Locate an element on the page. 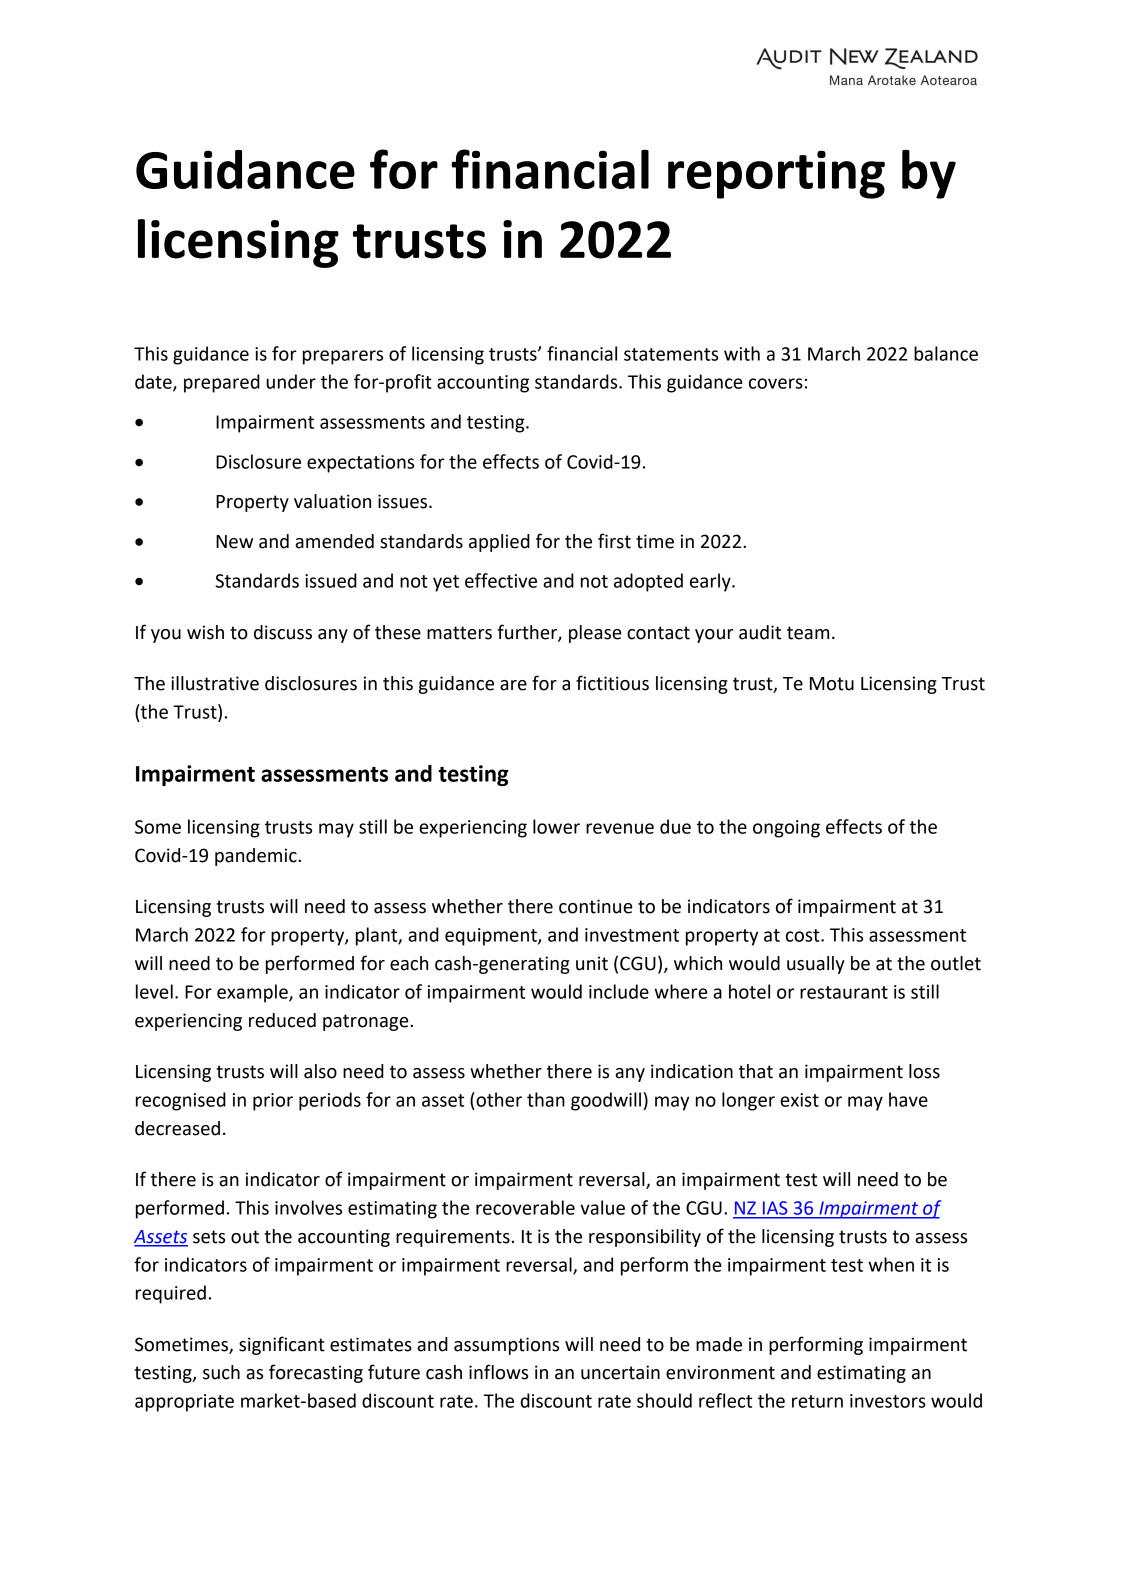 Image resolution: width=1128 pixels, height=1595 pixels. have is located at coordinates (908, 1099).
